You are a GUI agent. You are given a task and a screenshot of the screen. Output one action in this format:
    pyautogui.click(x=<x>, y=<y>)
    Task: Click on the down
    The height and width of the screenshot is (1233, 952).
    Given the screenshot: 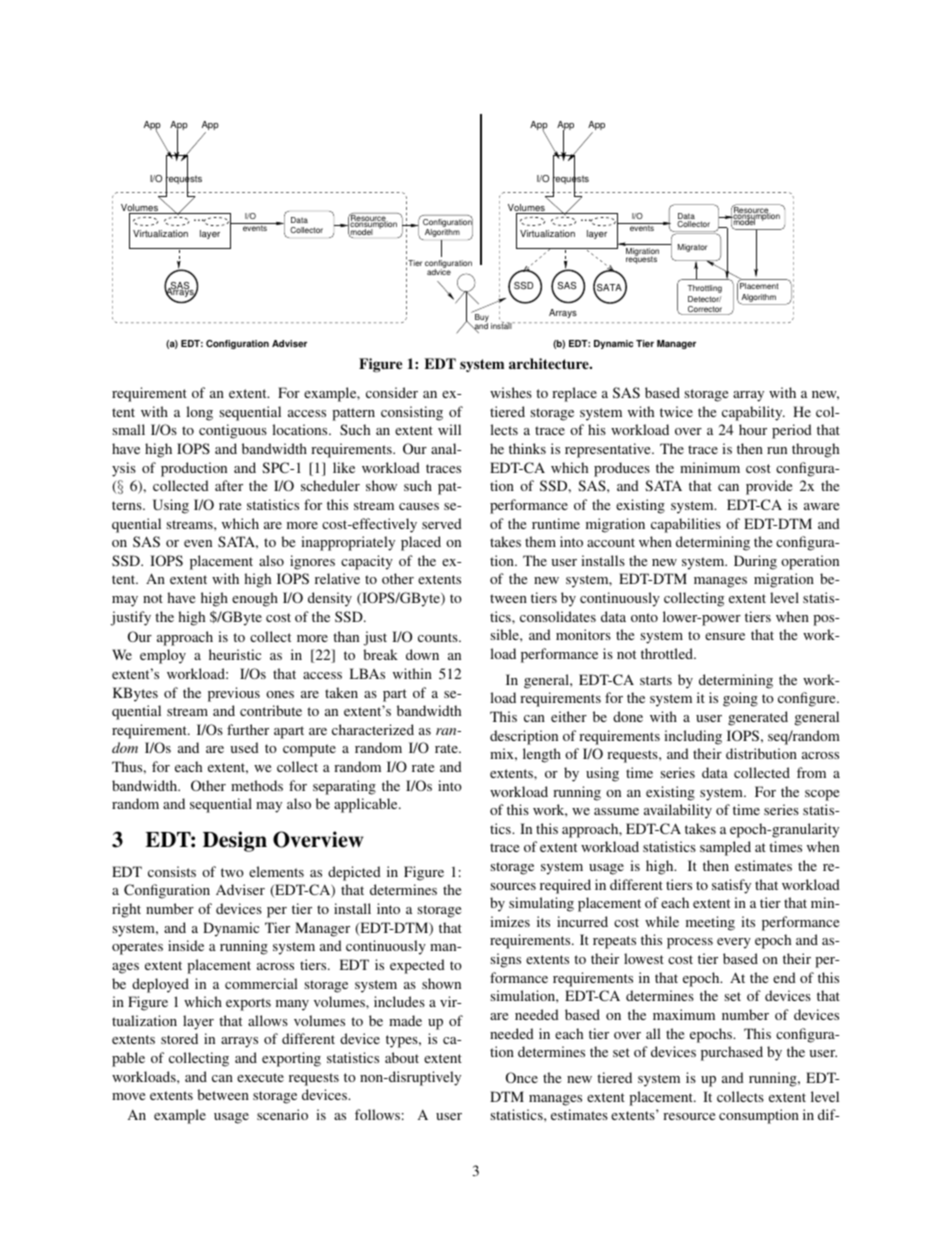 What is the action you would take?
    pyautogui.click(x=422, y=654)
